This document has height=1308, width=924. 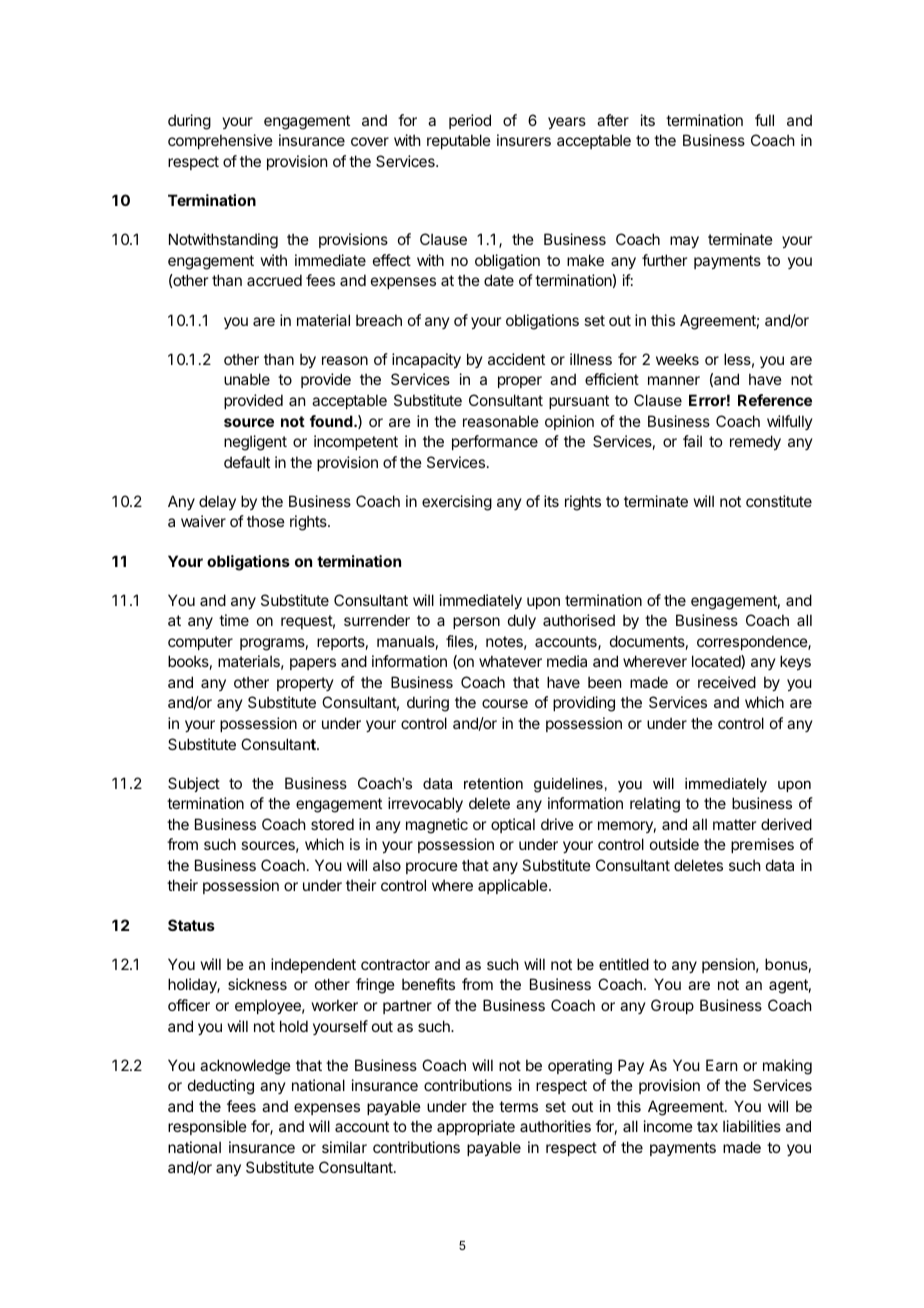 What do you see at coordinates (684, 242) in the document?
I see `may` at bounding box center [684, 242].
